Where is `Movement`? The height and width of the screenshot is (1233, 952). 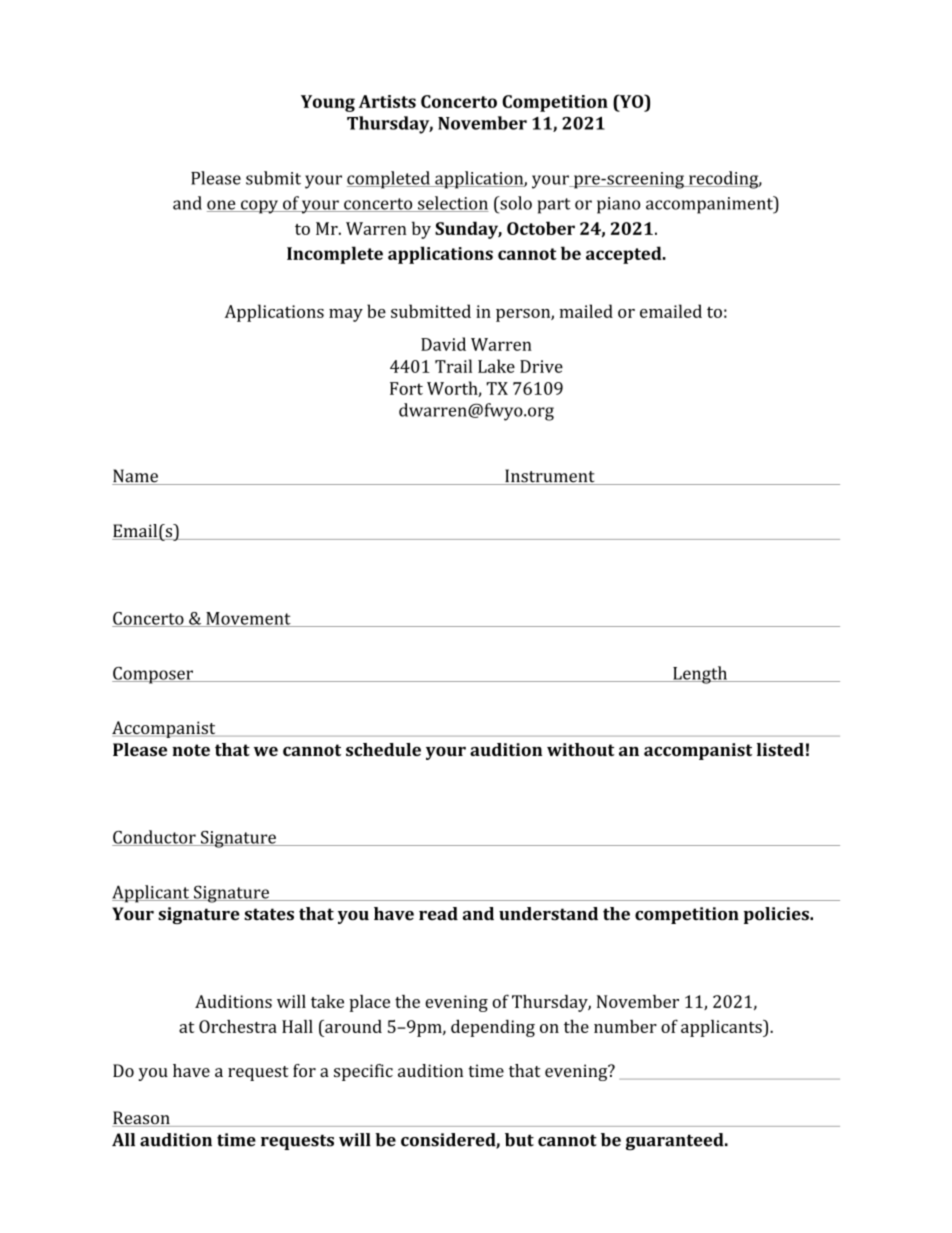 Movement is located at coordinates (248, 619).
